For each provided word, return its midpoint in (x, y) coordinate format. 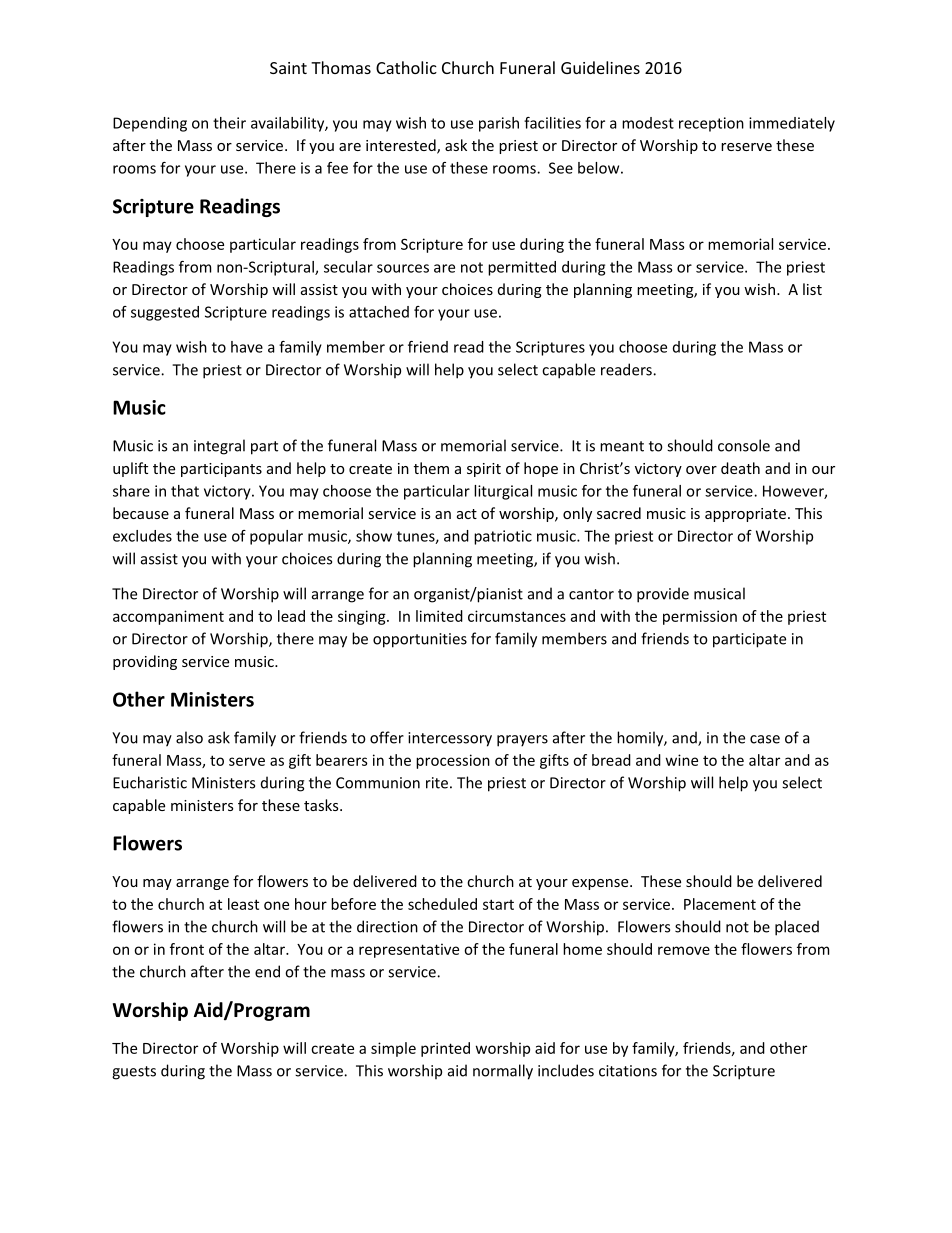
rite (437, 783)
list (812, 289)
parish (499, 124)
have (247, 347)
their (229, 123)
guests (134, 1073)
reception (711, 124)
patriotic (503, 537)
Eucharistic (150, 782)
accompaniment (168, 617)
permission (700, 617)
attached (379, 312)
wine (682, 760)
